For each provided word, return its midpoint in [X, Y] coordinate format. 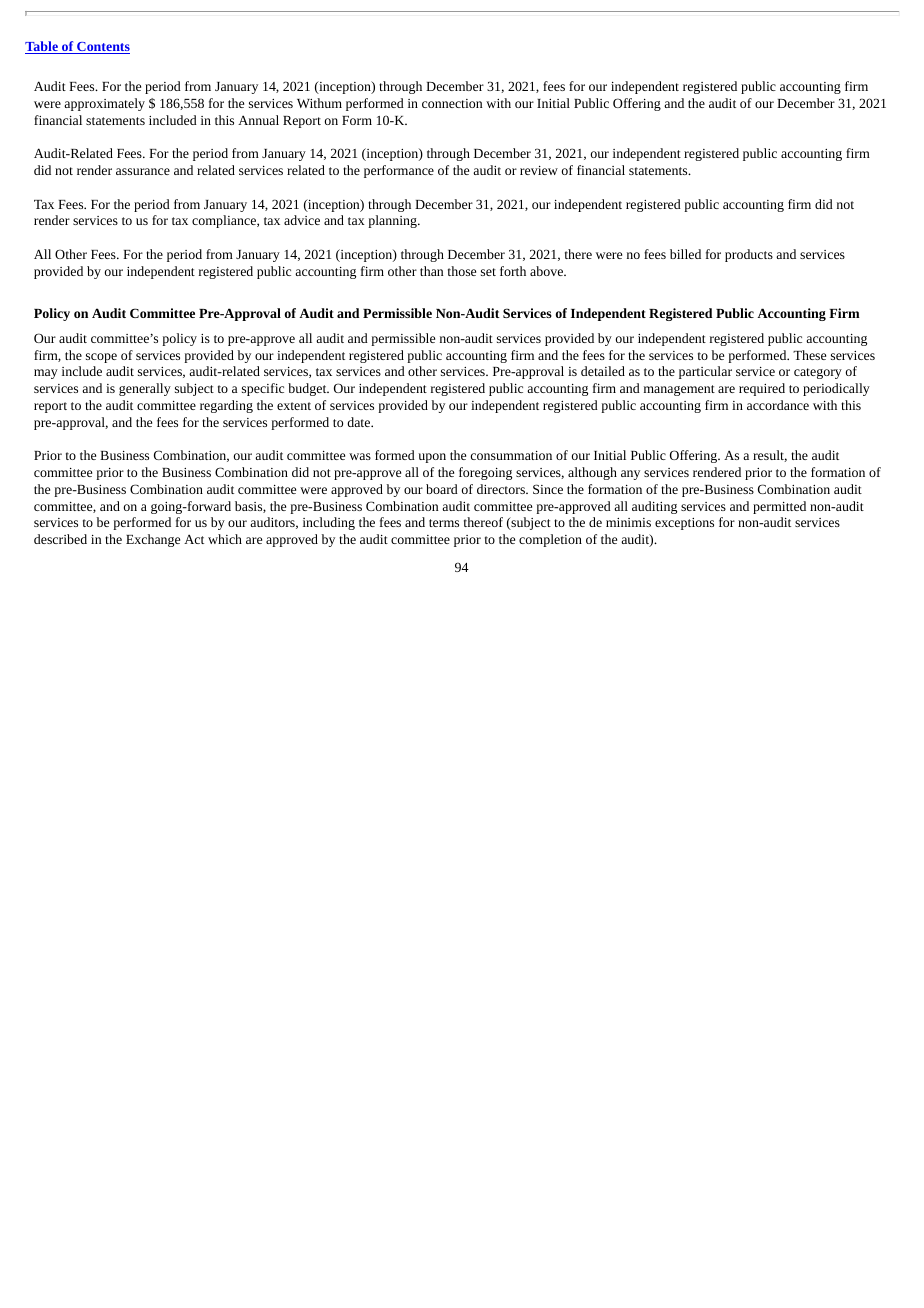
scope [101, 358]
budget [308, 389]
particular [705, 372]
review [539, 170]
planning [393, 221]
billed [685, 254]
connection [452, 103]
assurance [143, 171]
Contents [102, 48]
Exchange [153, 540]
